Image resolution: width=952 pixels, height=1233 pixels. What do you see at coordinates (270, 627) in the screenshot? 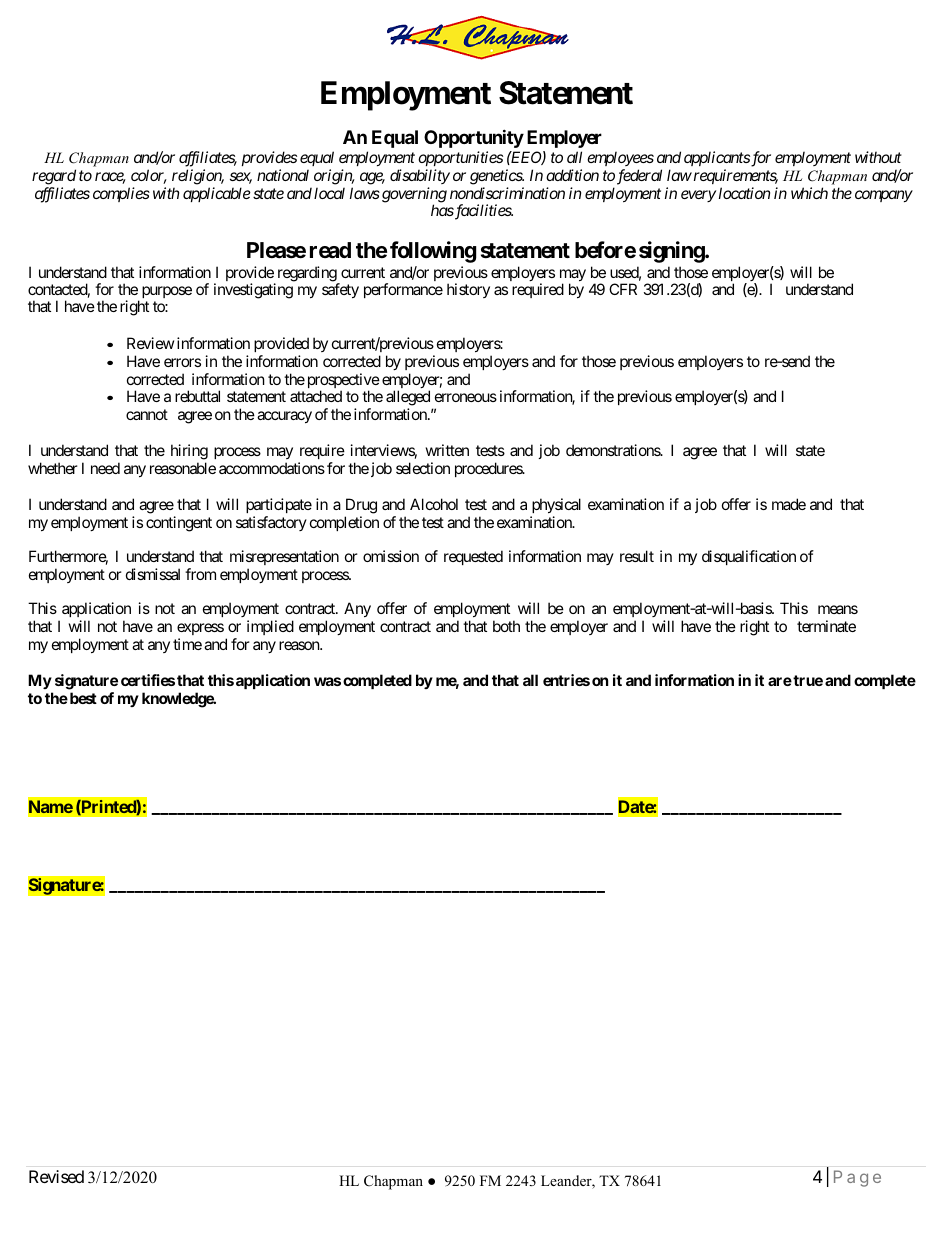
I see `implied` at bounding box center [270, 627].
